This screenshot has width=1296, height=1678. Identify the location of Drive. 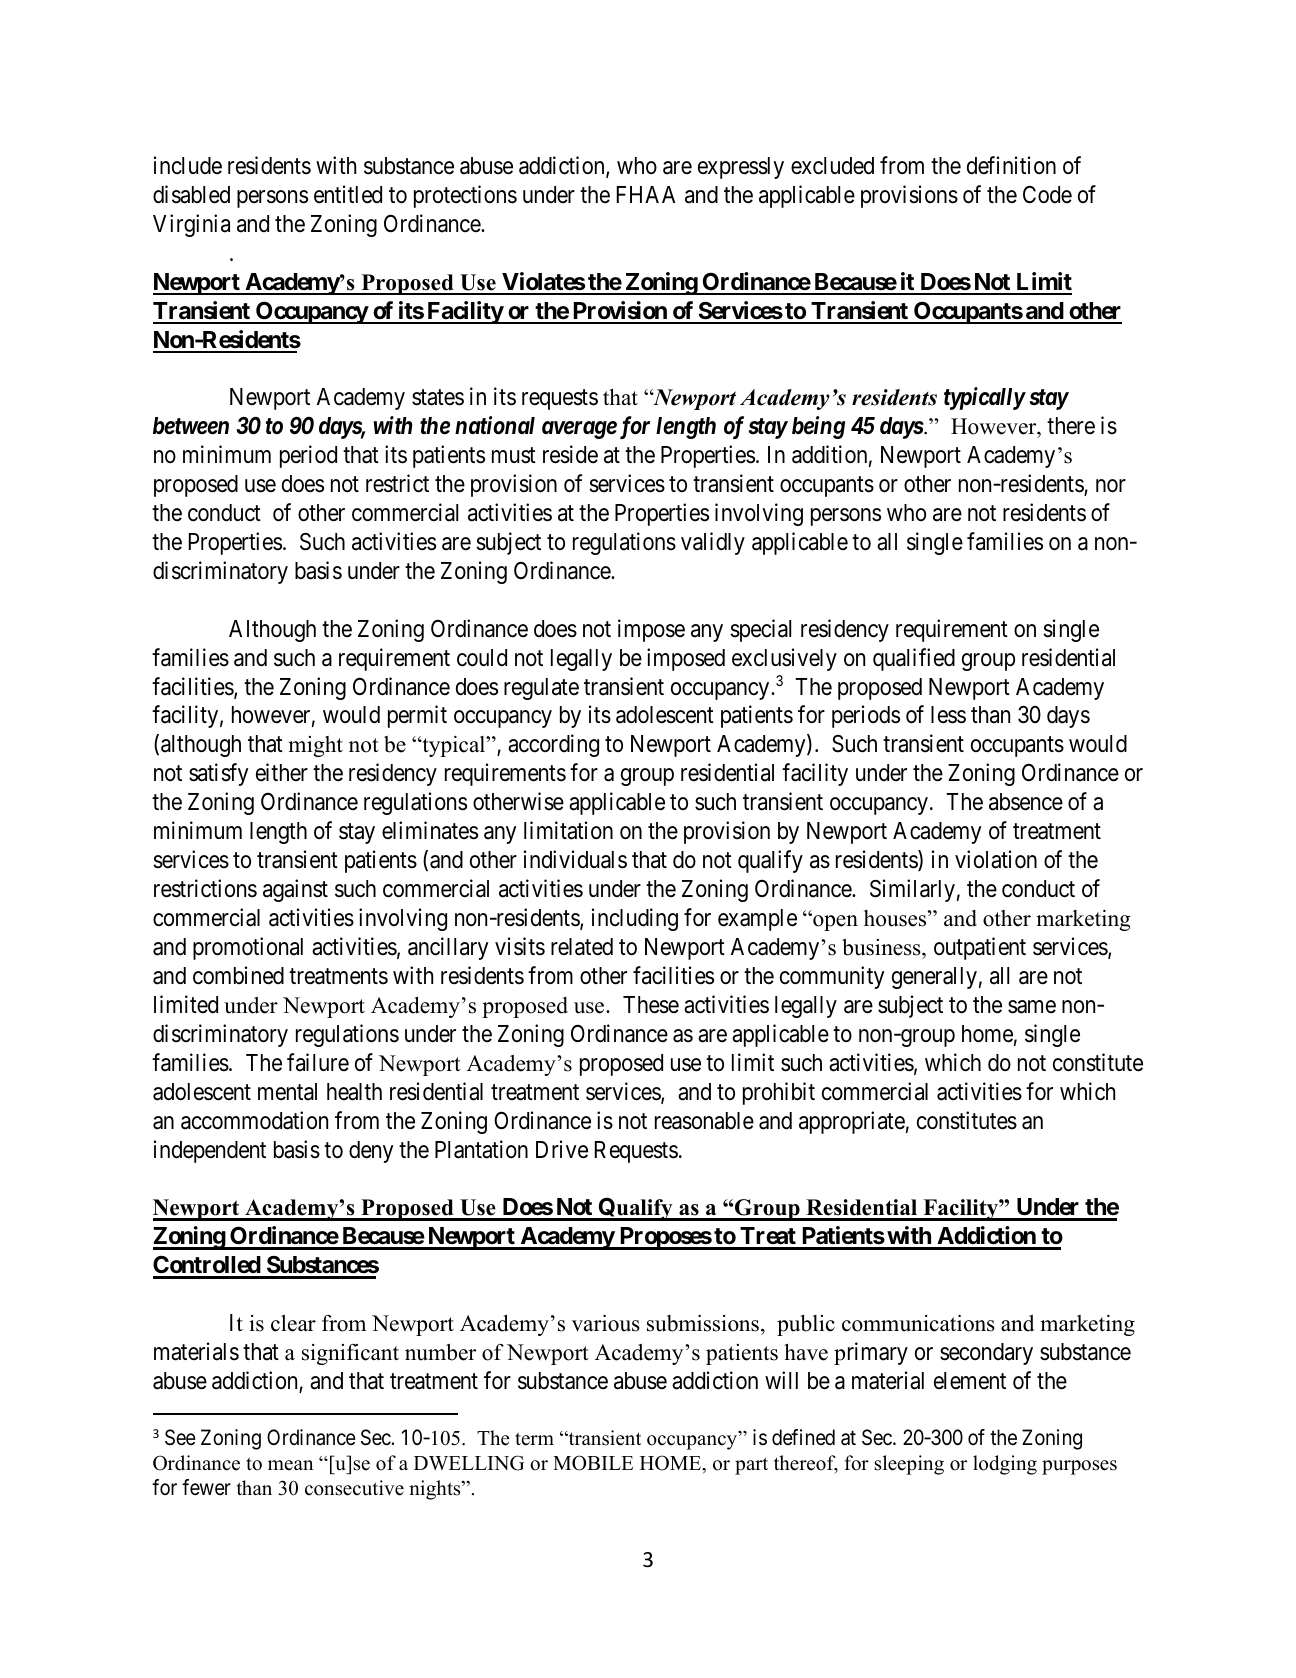
(562, 1149).
